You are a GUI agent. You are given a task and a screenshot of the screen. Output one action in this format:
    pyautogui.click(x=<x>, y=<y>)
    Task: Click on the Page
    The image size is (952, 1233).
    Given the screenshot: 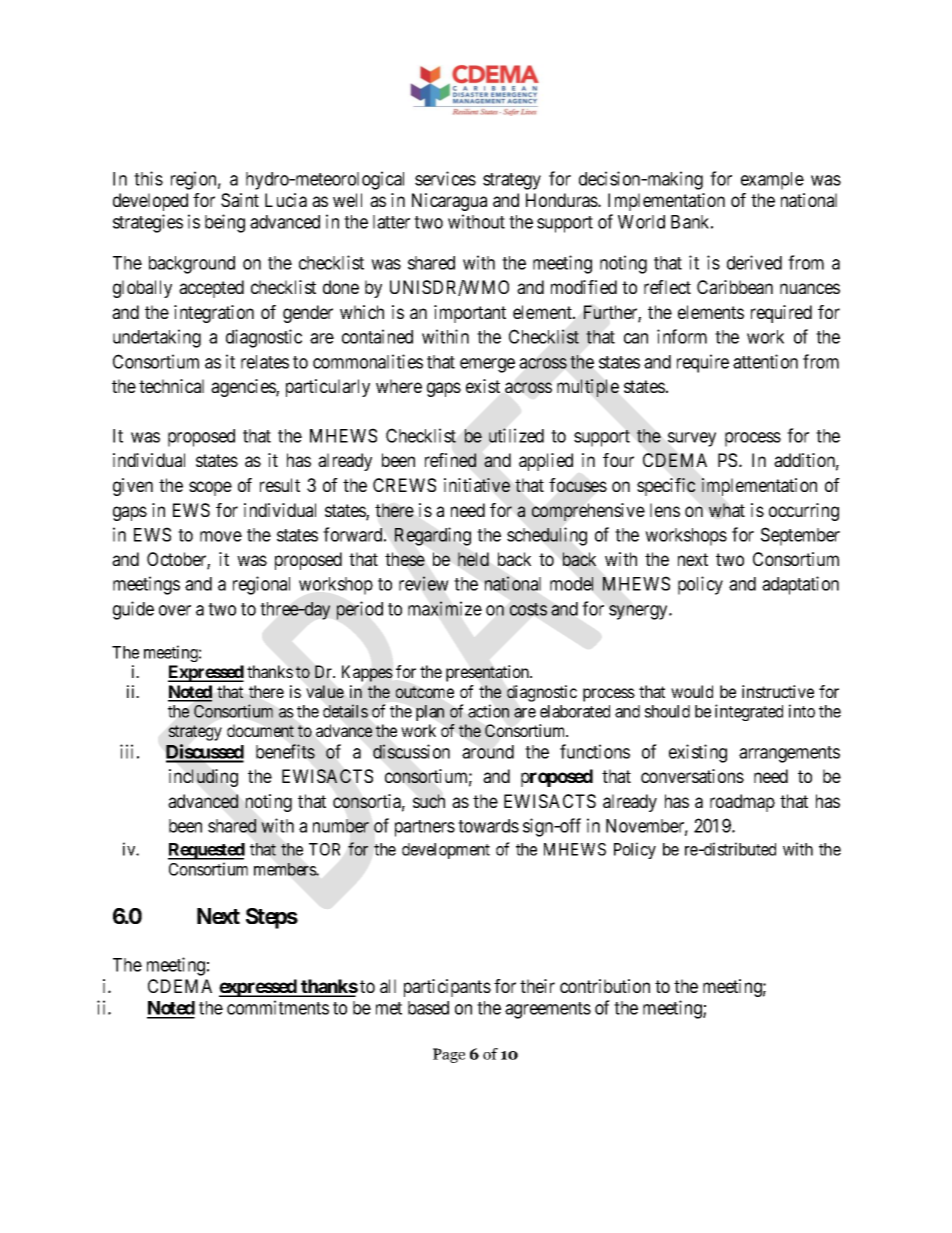 What is the action you would take?
    pyautogui.click(x=449, y=1055)
